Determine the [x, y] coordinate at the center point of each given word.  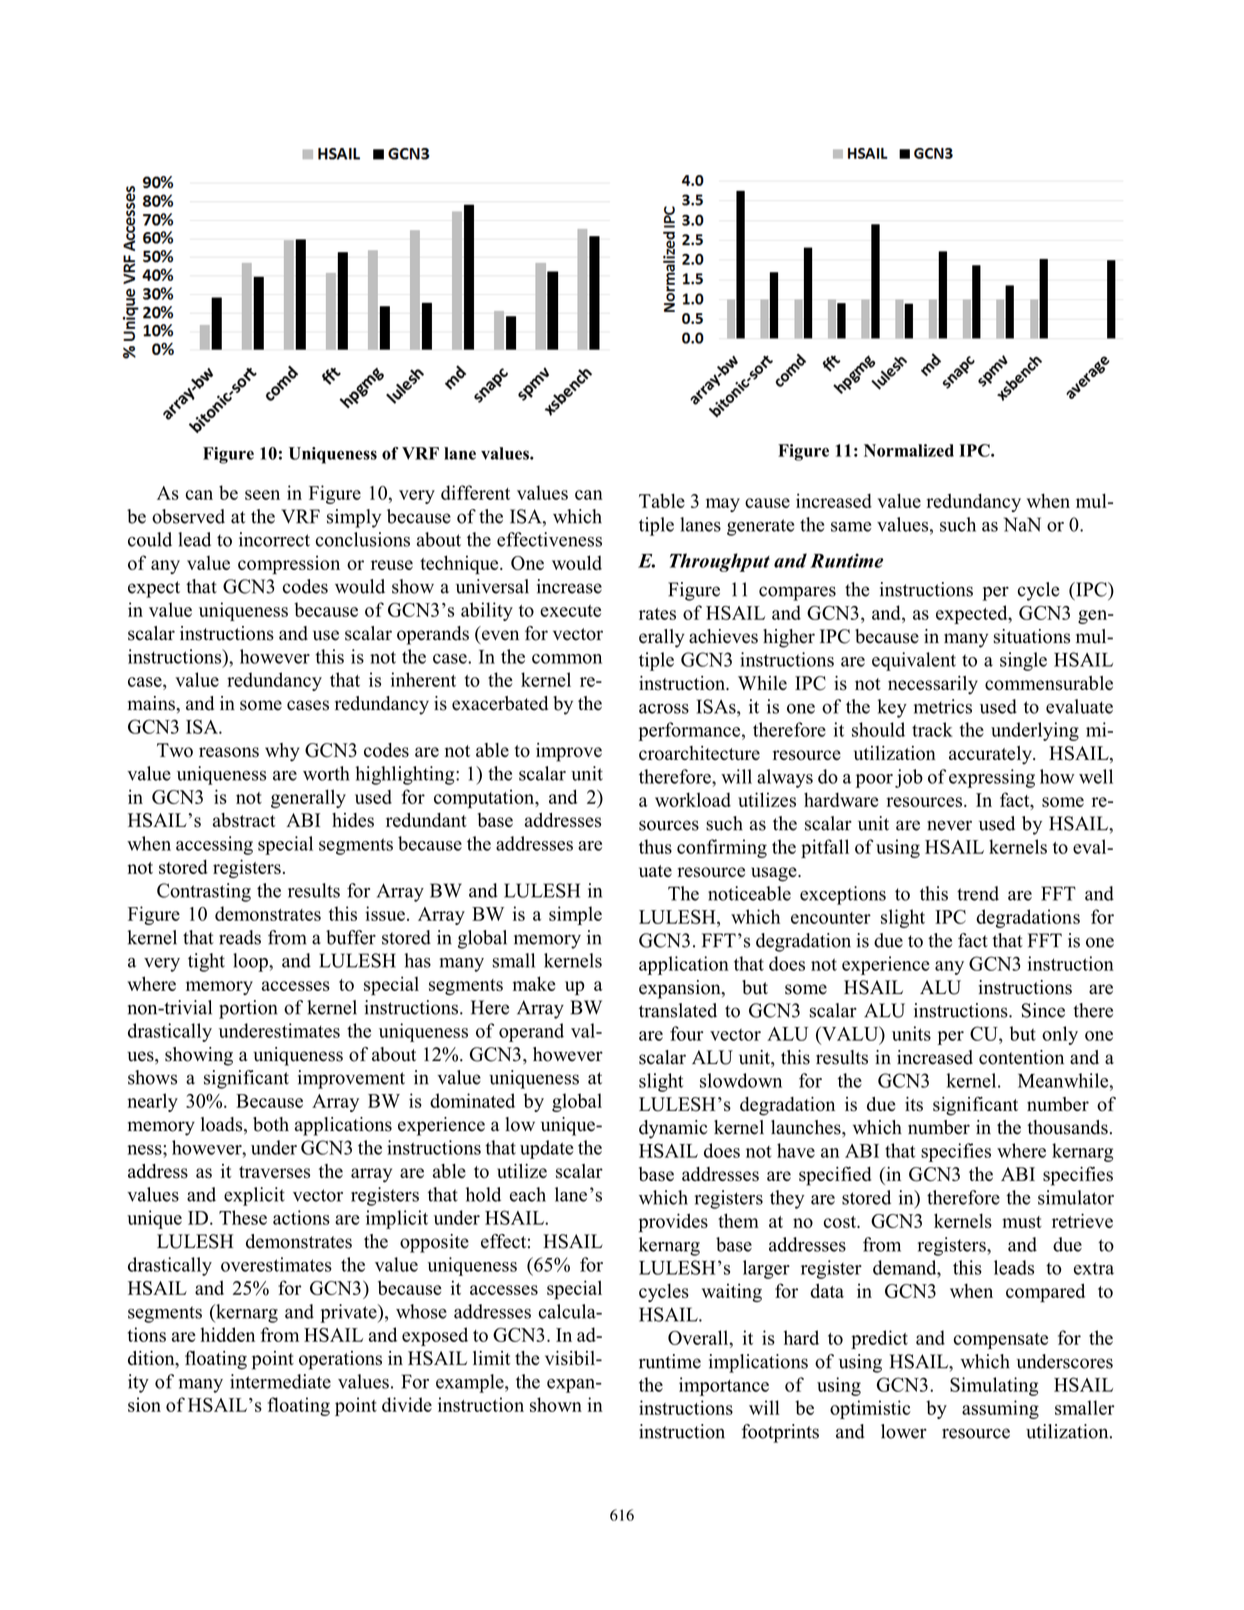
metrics [943, 706]
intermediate [280, 1381]
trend [978, 893]
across [664, 709]
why [282, 752]
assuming [1000, 1409]
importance [724, 1386]
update [547, 1149]
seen [262, 495]
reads [240, 937]
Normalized [909, 450]
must [1022, 1222]
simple [575, 915]
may [723, 505]
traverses [274, 1172]
